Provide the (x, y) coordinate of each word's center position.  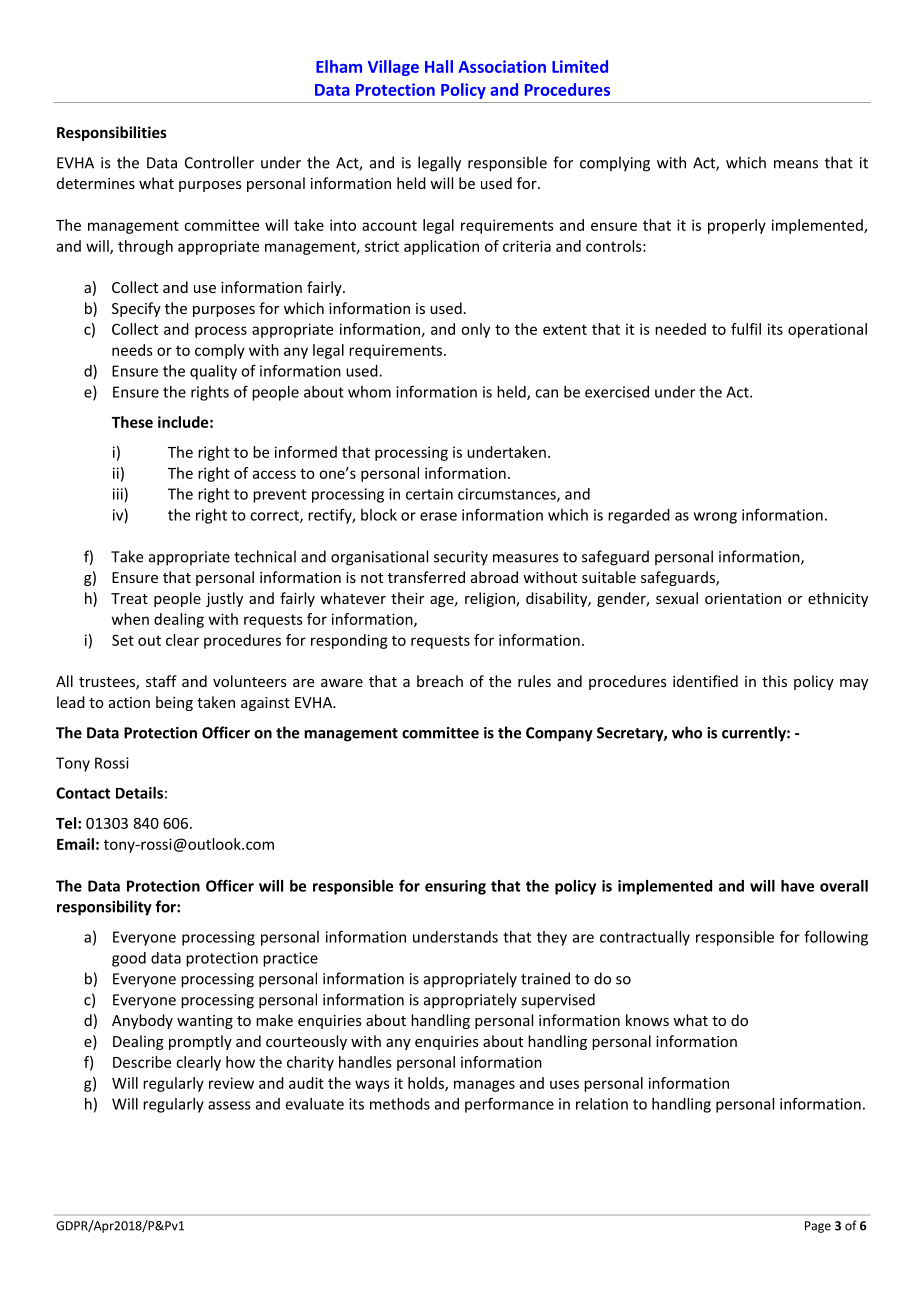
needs (132, 350)
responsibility (104, 908)
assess (229, 1105)
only (475, 330)
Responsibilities (112, 133)
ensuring (455, 887)
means (796, 164)
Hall (439, 66)
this (774, 681)
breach (440, 681)
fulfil (746, 329)
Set (123, 640)
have (797, 886)
